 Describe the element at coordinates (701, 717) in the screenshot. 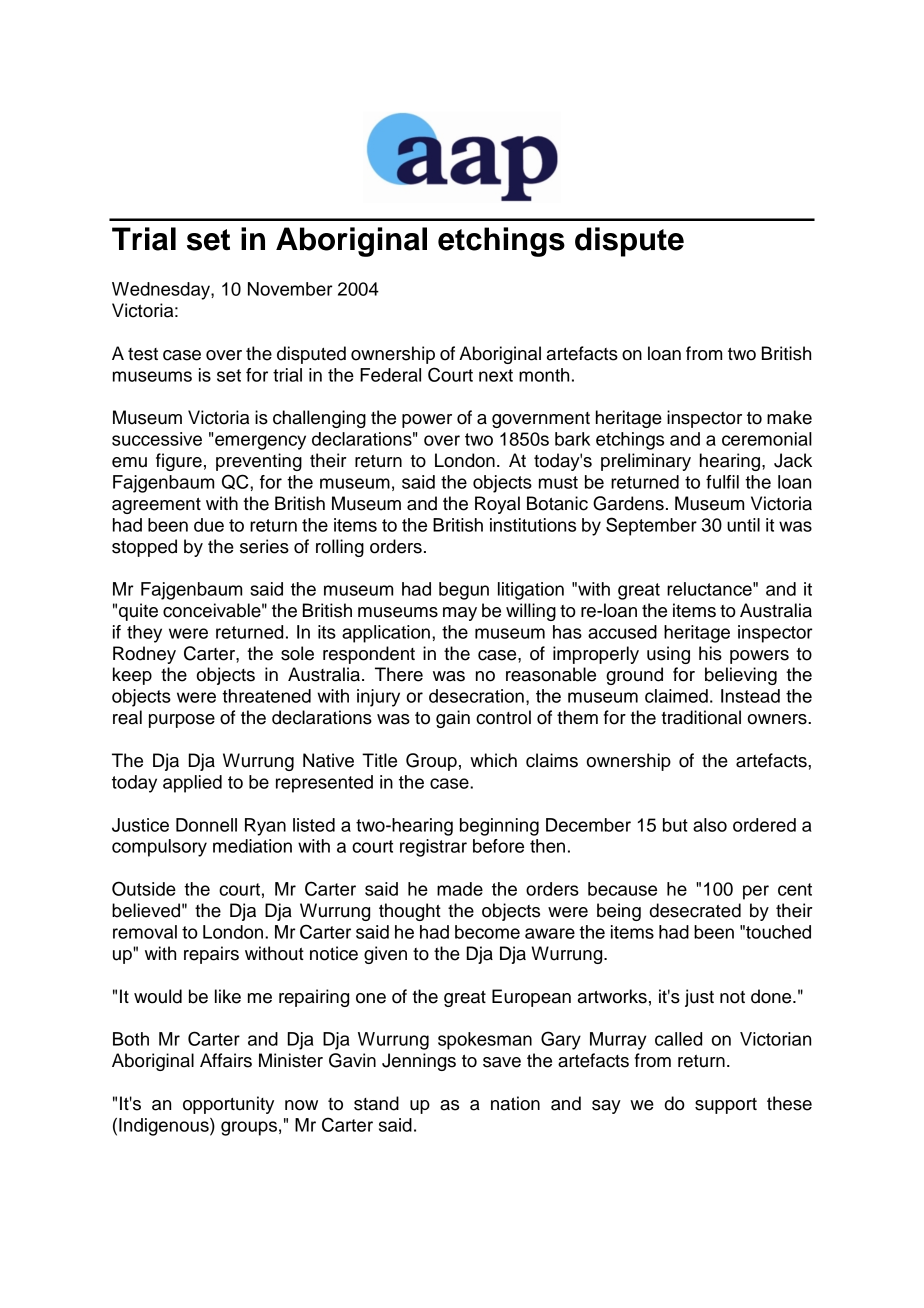

I see `traditional` at that location.
